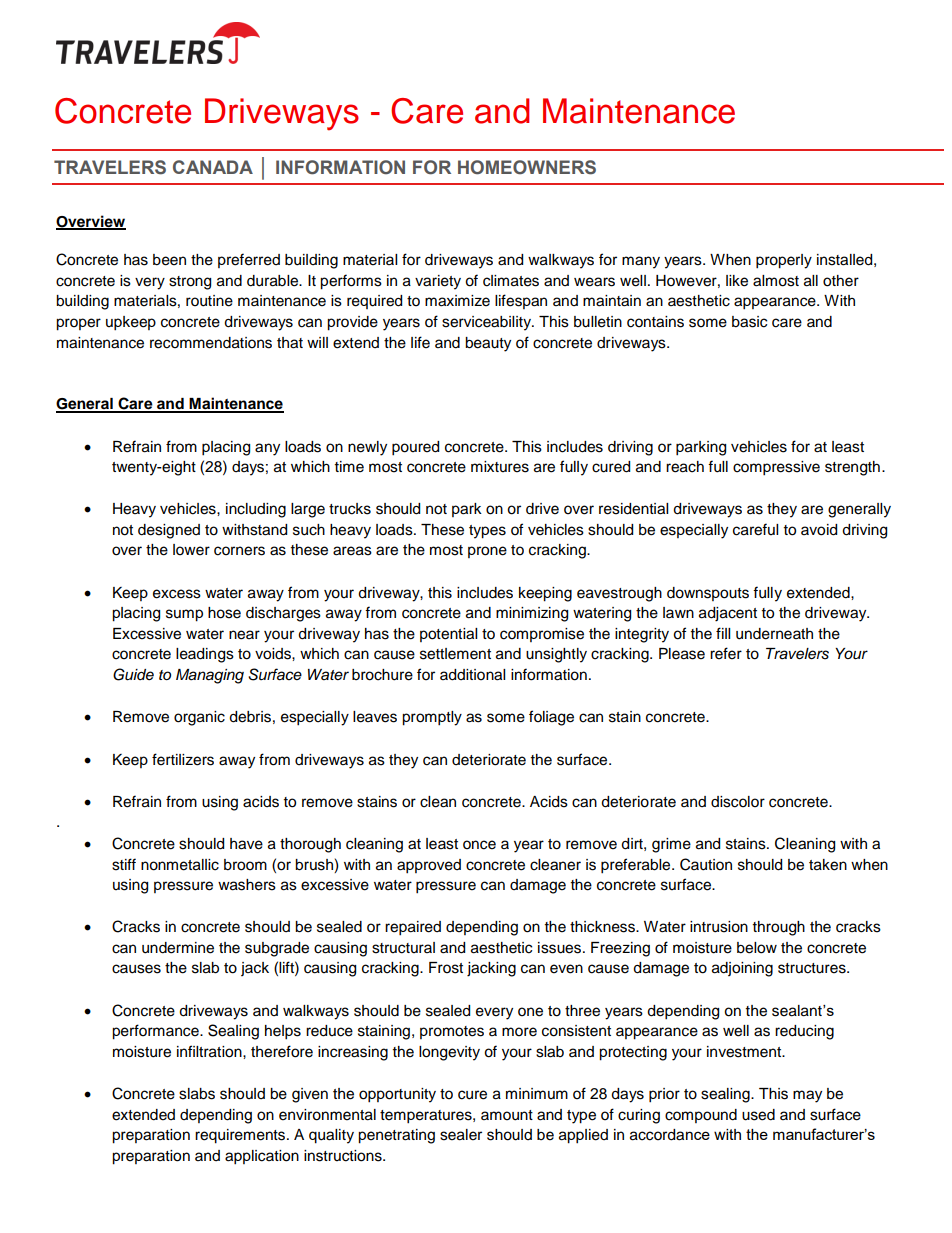 The height and width of the screenshot is (1233, 952). I want to click on like, so click(737, 281).
